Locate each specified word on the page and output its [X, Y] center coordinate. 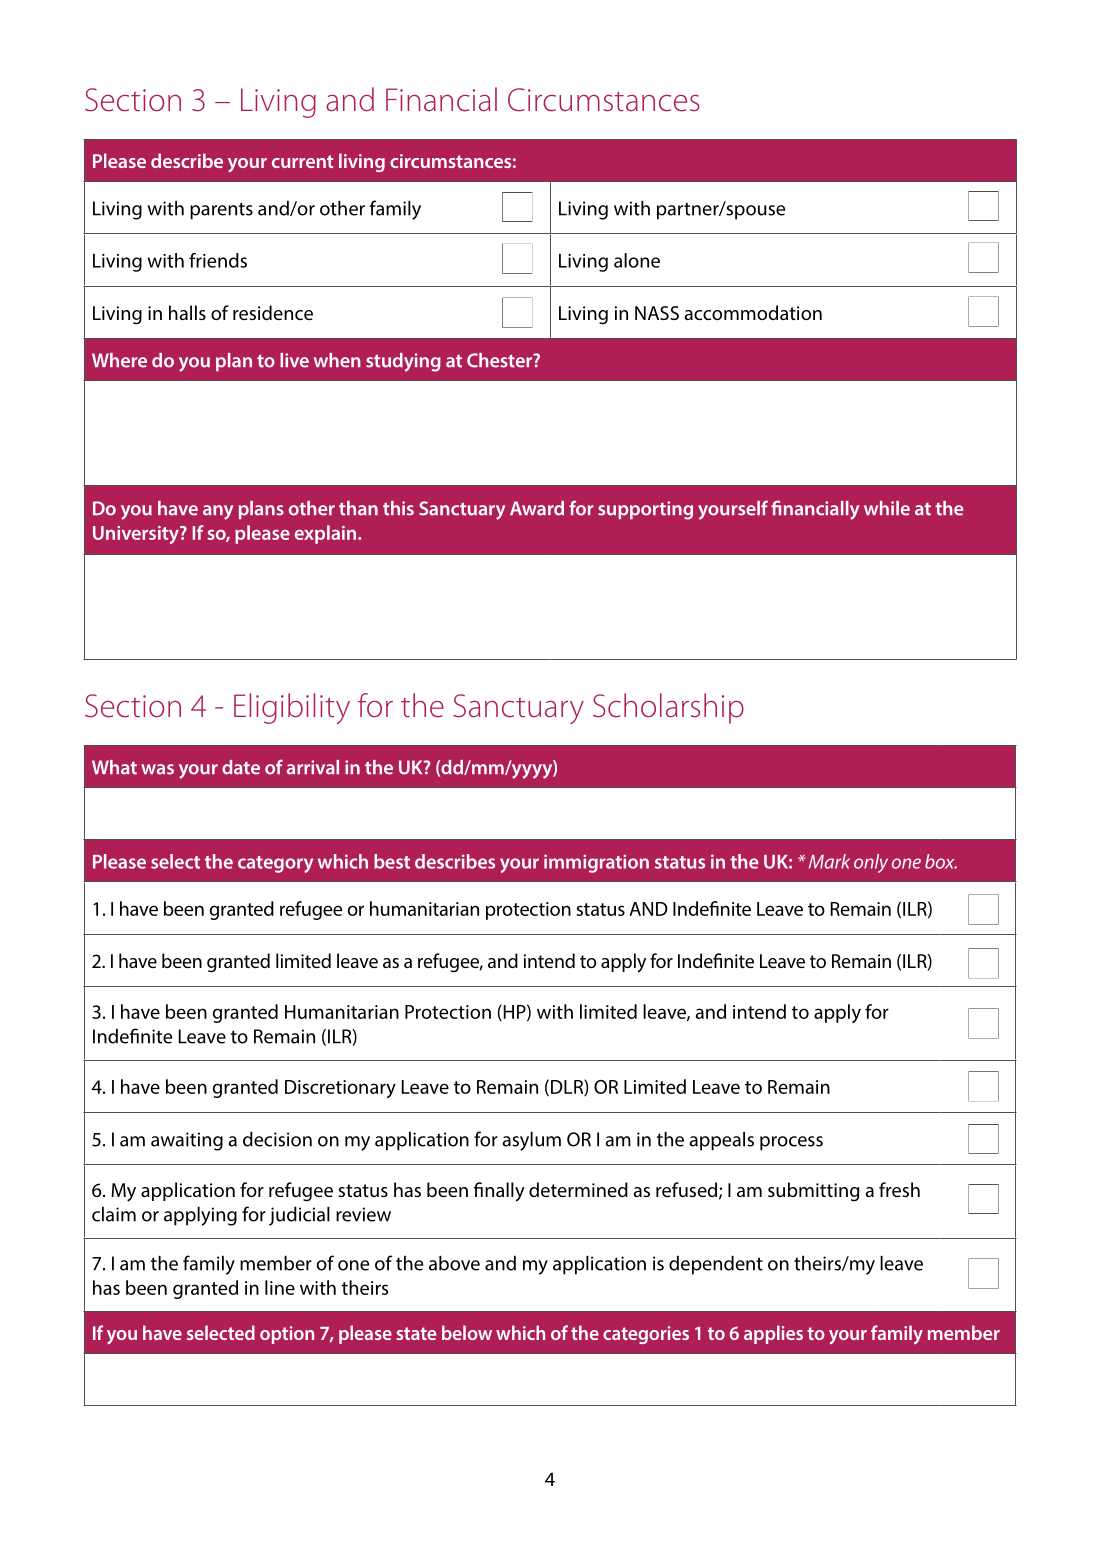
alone [637, 260]
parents [221, 211]
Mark [829, 861]
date [241, 767]
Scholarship [668, 708]
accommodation [753, 312]
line [280, 1287]
